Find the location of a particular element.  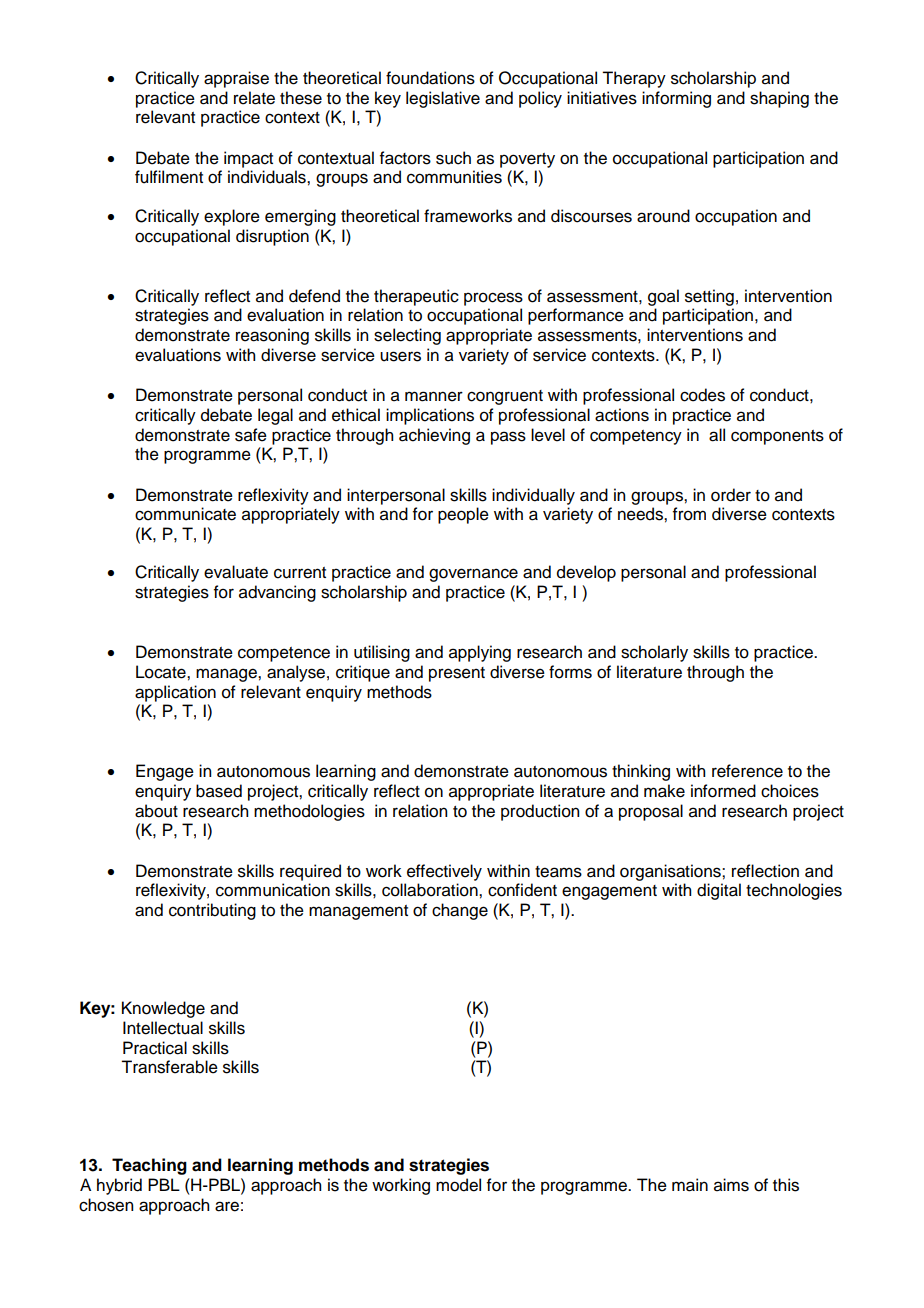

Locate is located at coordinates (162, 672).
